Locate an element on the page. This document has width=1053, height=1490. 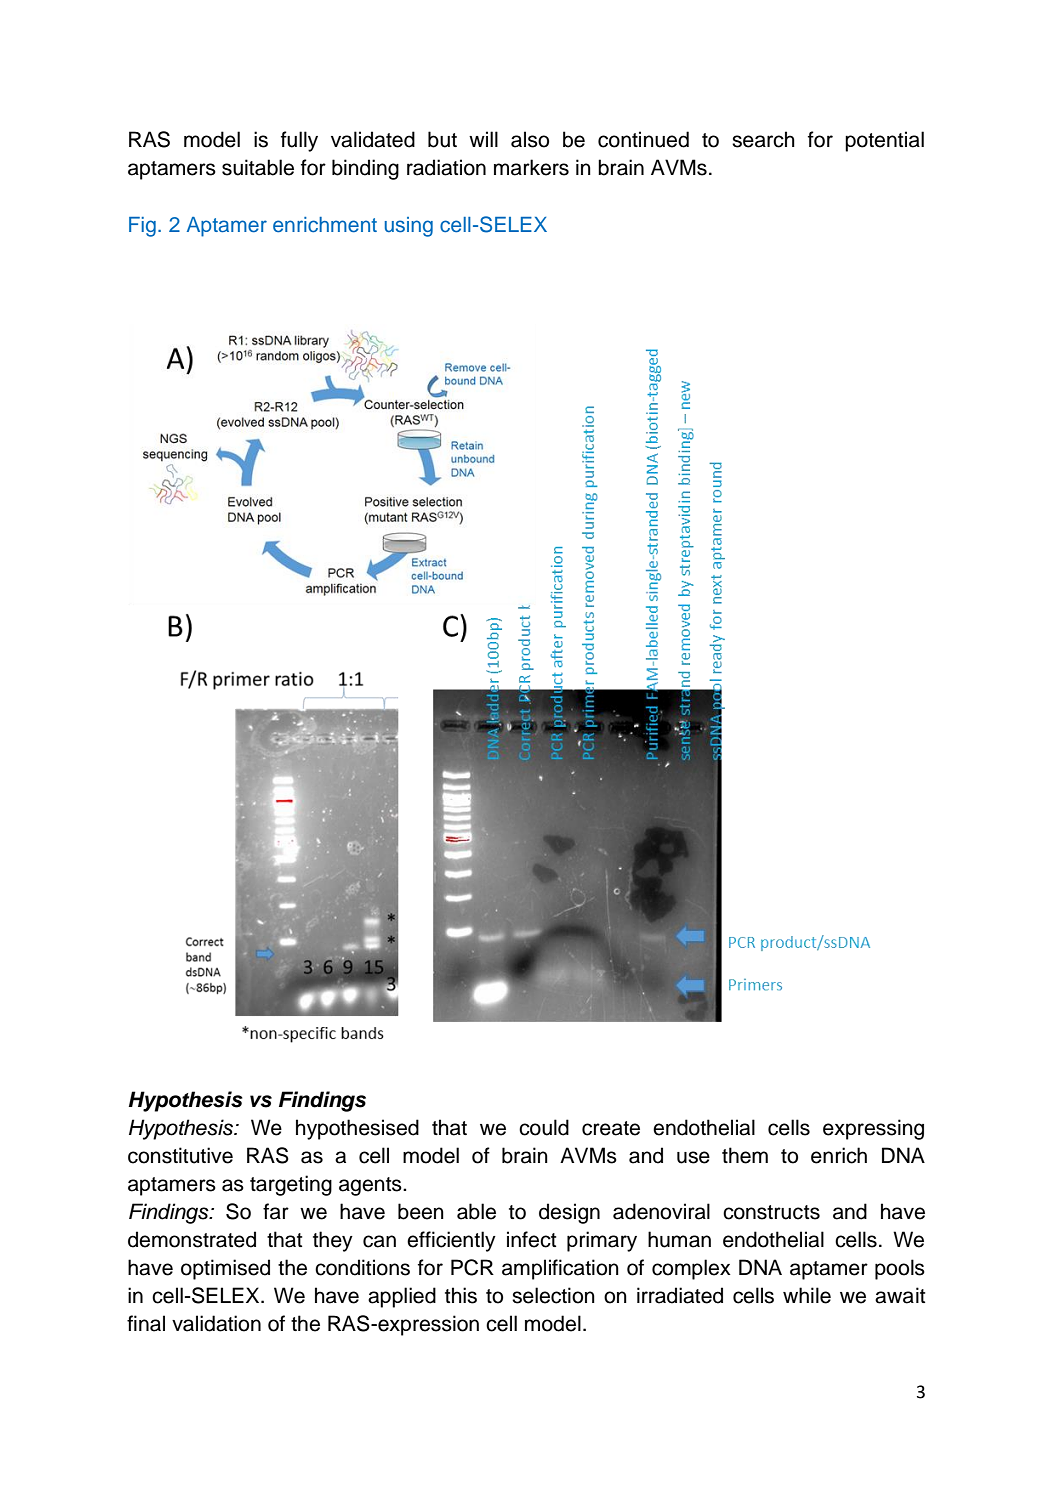
fully is located at coordinates (299, 141).
